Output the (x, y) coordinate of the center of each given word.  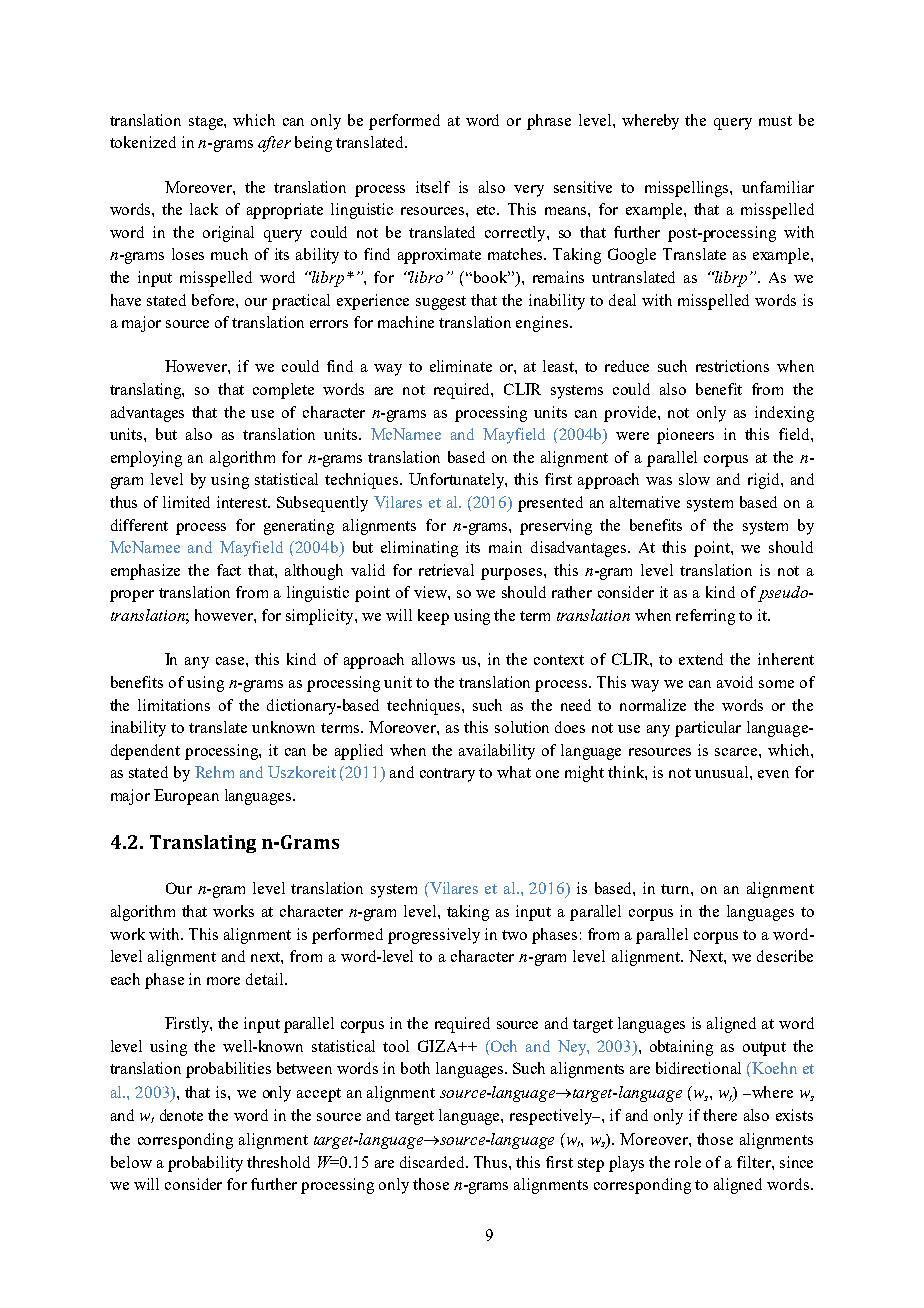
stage (207, 123)
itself (433, 187)
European (186, 797)
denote (181, 1115)
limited (186, 502)
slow (694, 479)
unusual (723, 772)
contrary (447, 775)
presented (550, 504)
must (775, 121)
